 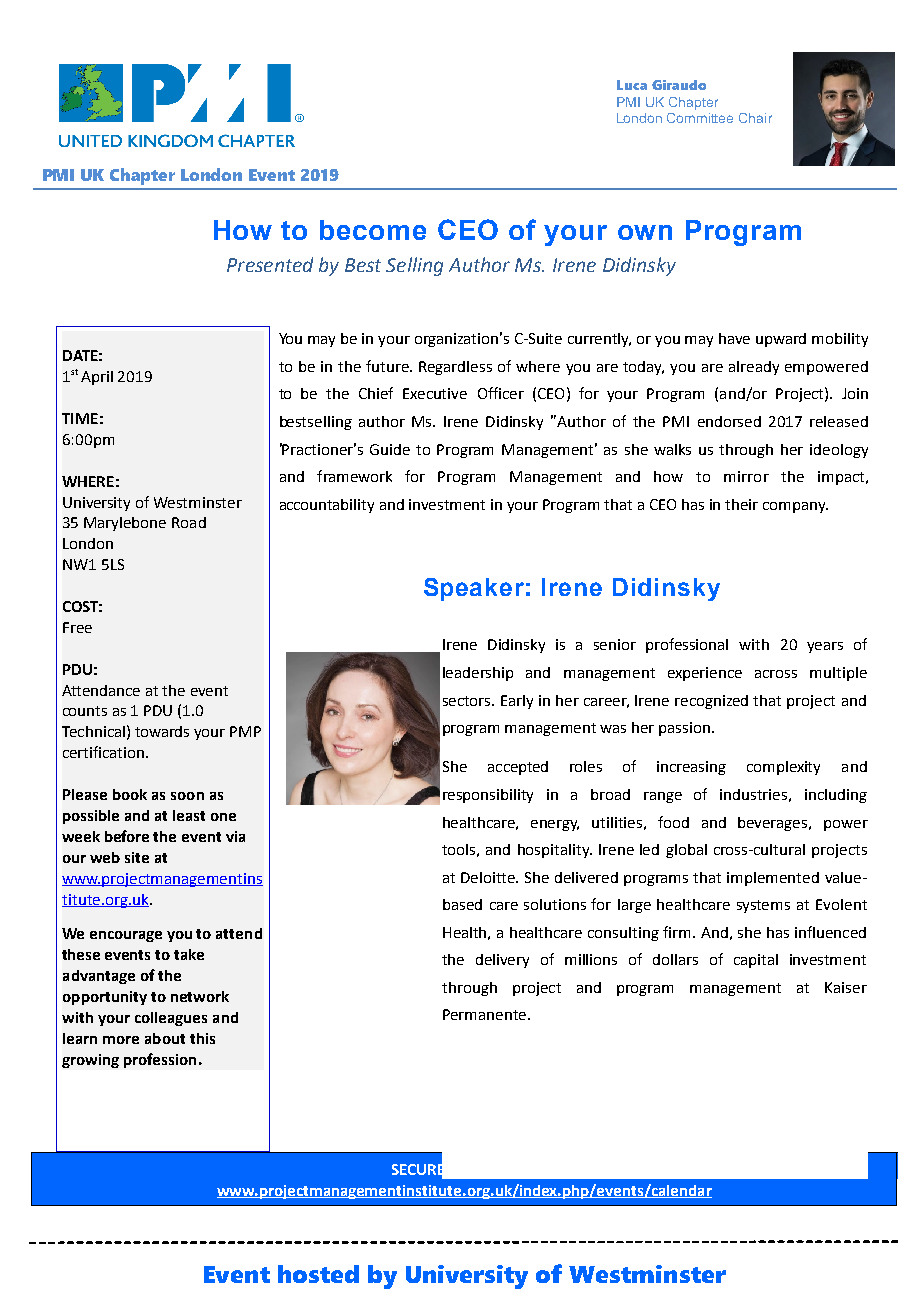 What do you see at coordinates (318, 1274) in the image?
I see `hosted` at bounding box center [318, 1274].
